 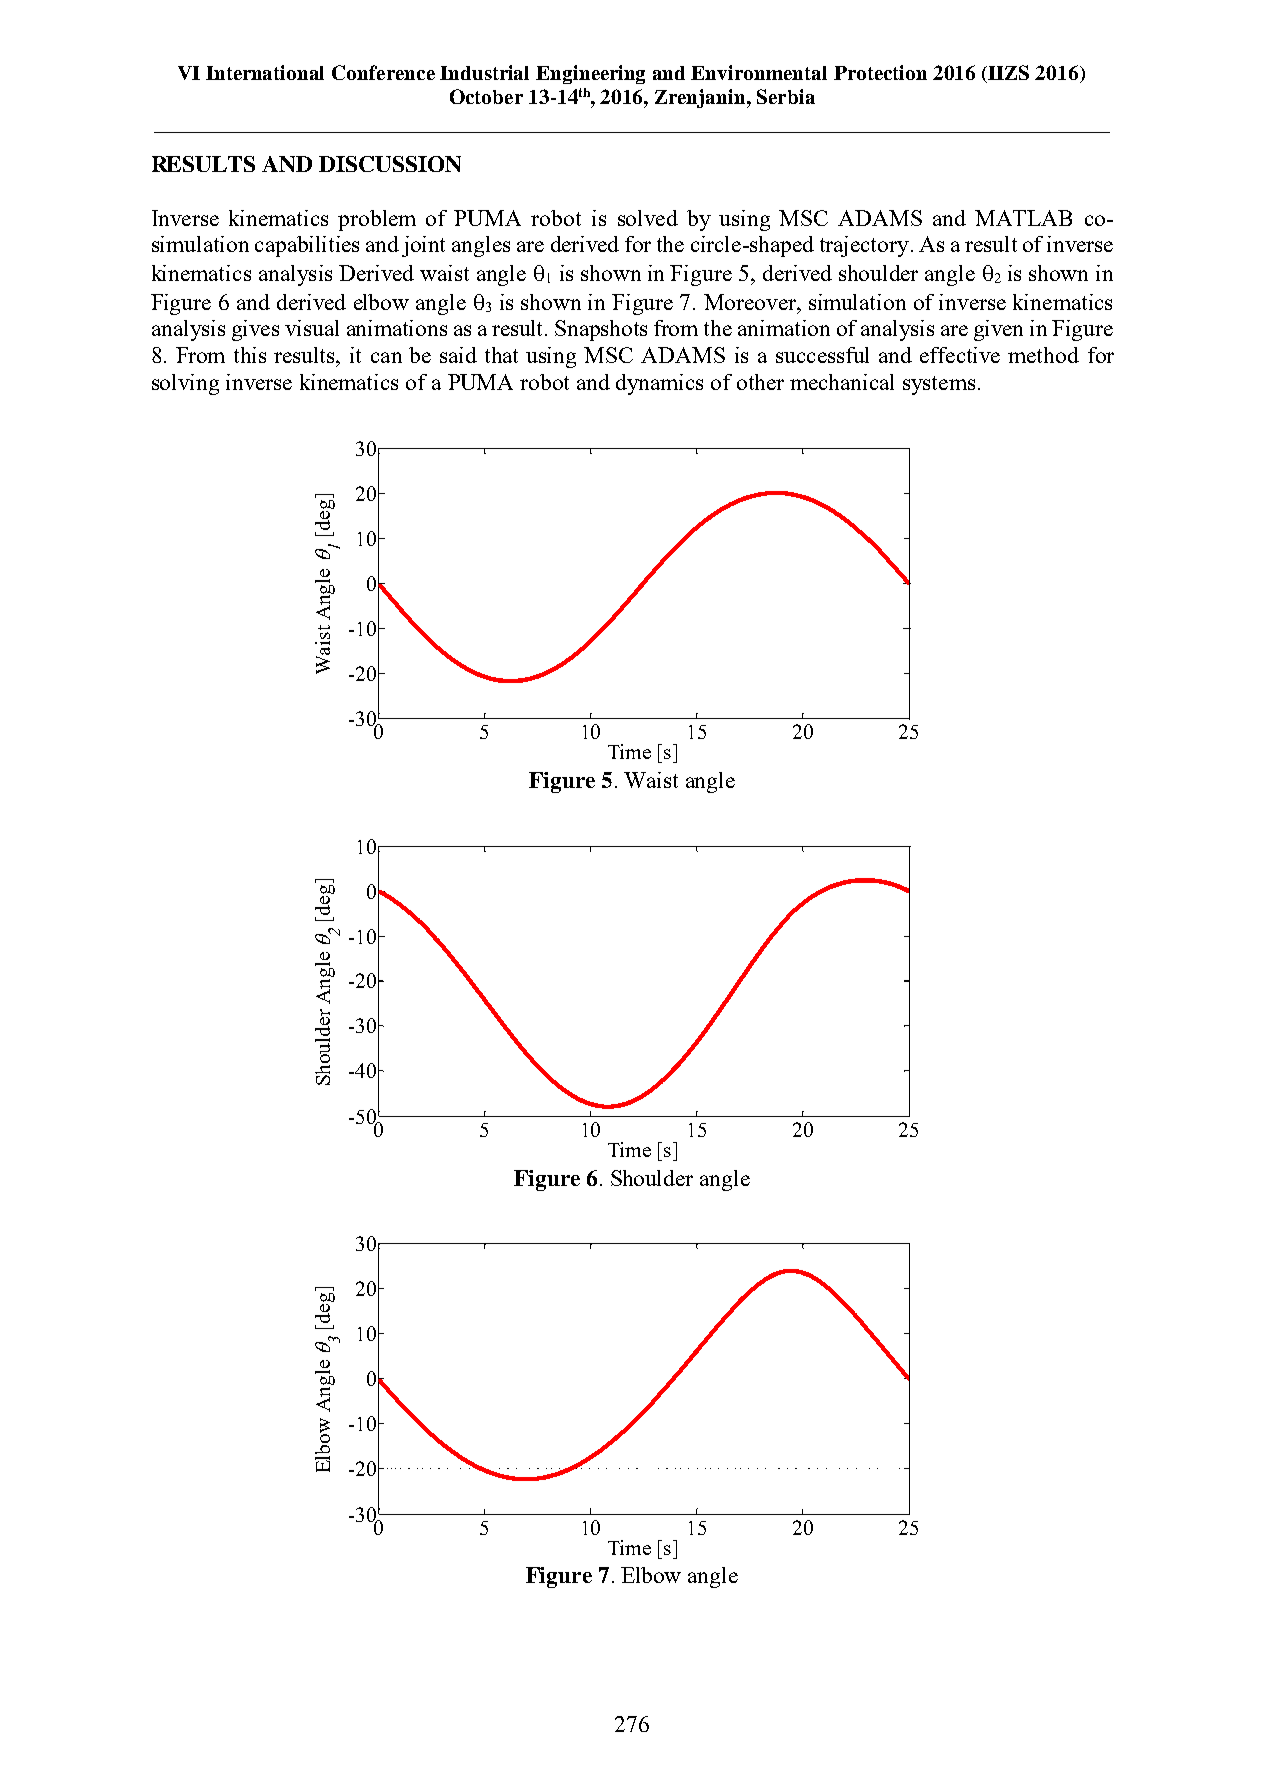 What do you see at coordinates (390, 164) in the image?
I see `DISCUSSION` at bounding box center [390, 164].
